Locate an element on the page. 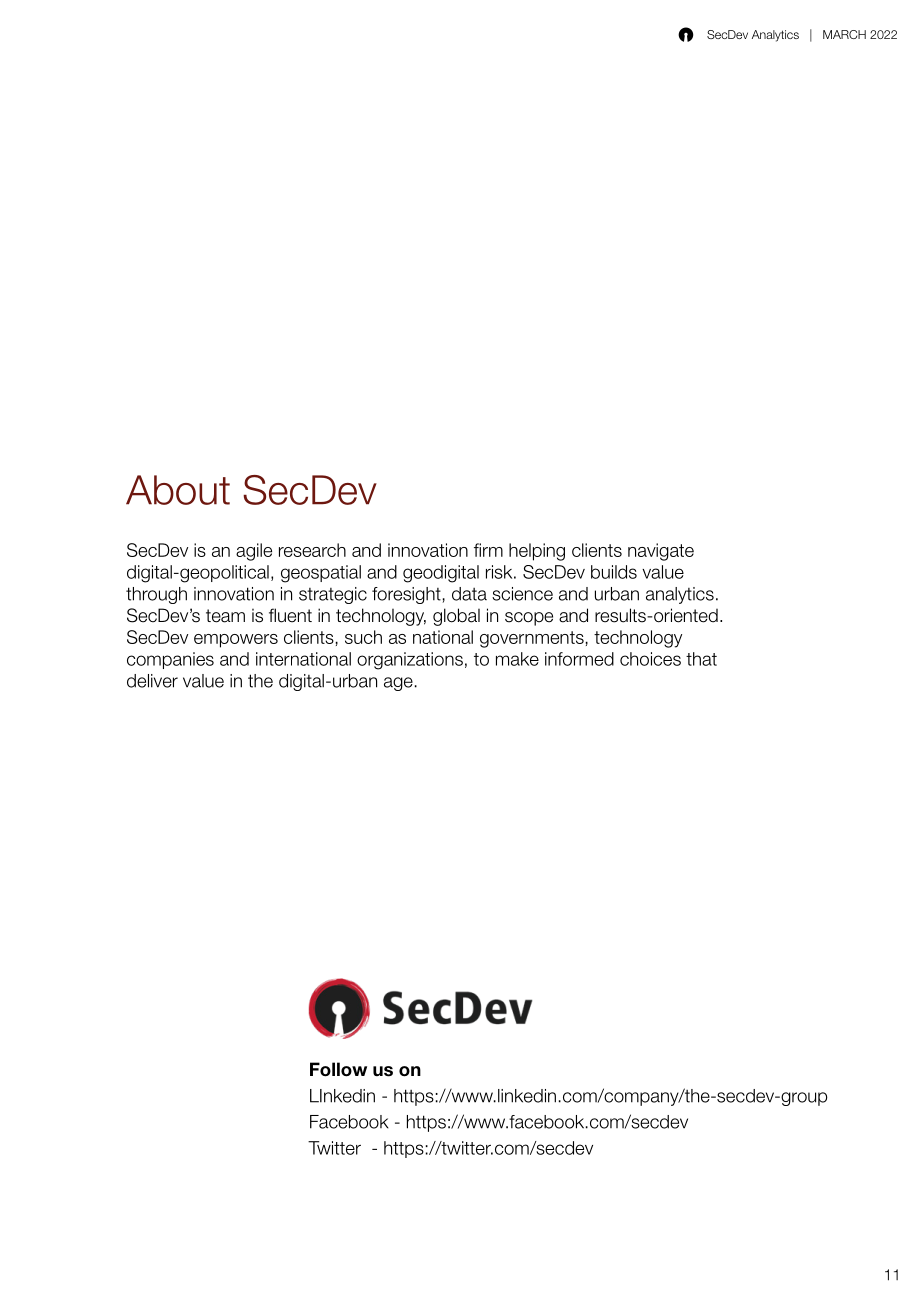 The width and height of the document is (924, 1308). Follow is located at coordinates (338, 1069).
